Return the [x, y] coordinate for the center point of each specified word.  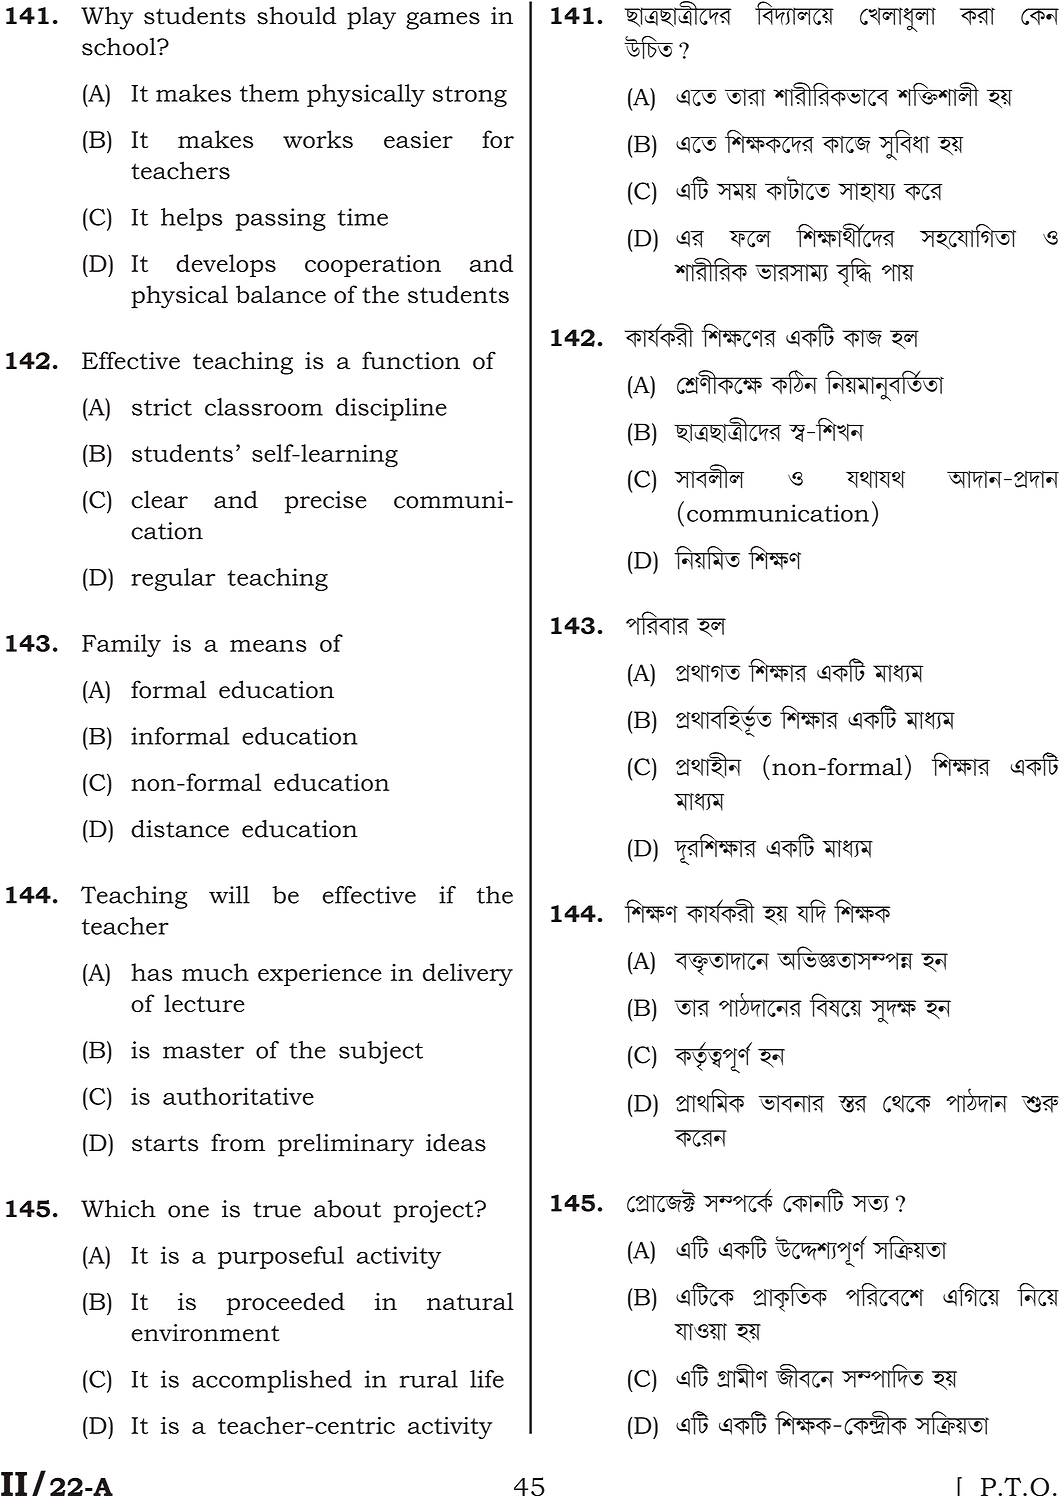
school [120, 47]
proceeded [285, 1304]
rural [428, 1379]
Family [121, 645]
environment [205, 1333]
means [268, 646]
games [443, 21]
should [296, 15]
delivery [468, 974]
